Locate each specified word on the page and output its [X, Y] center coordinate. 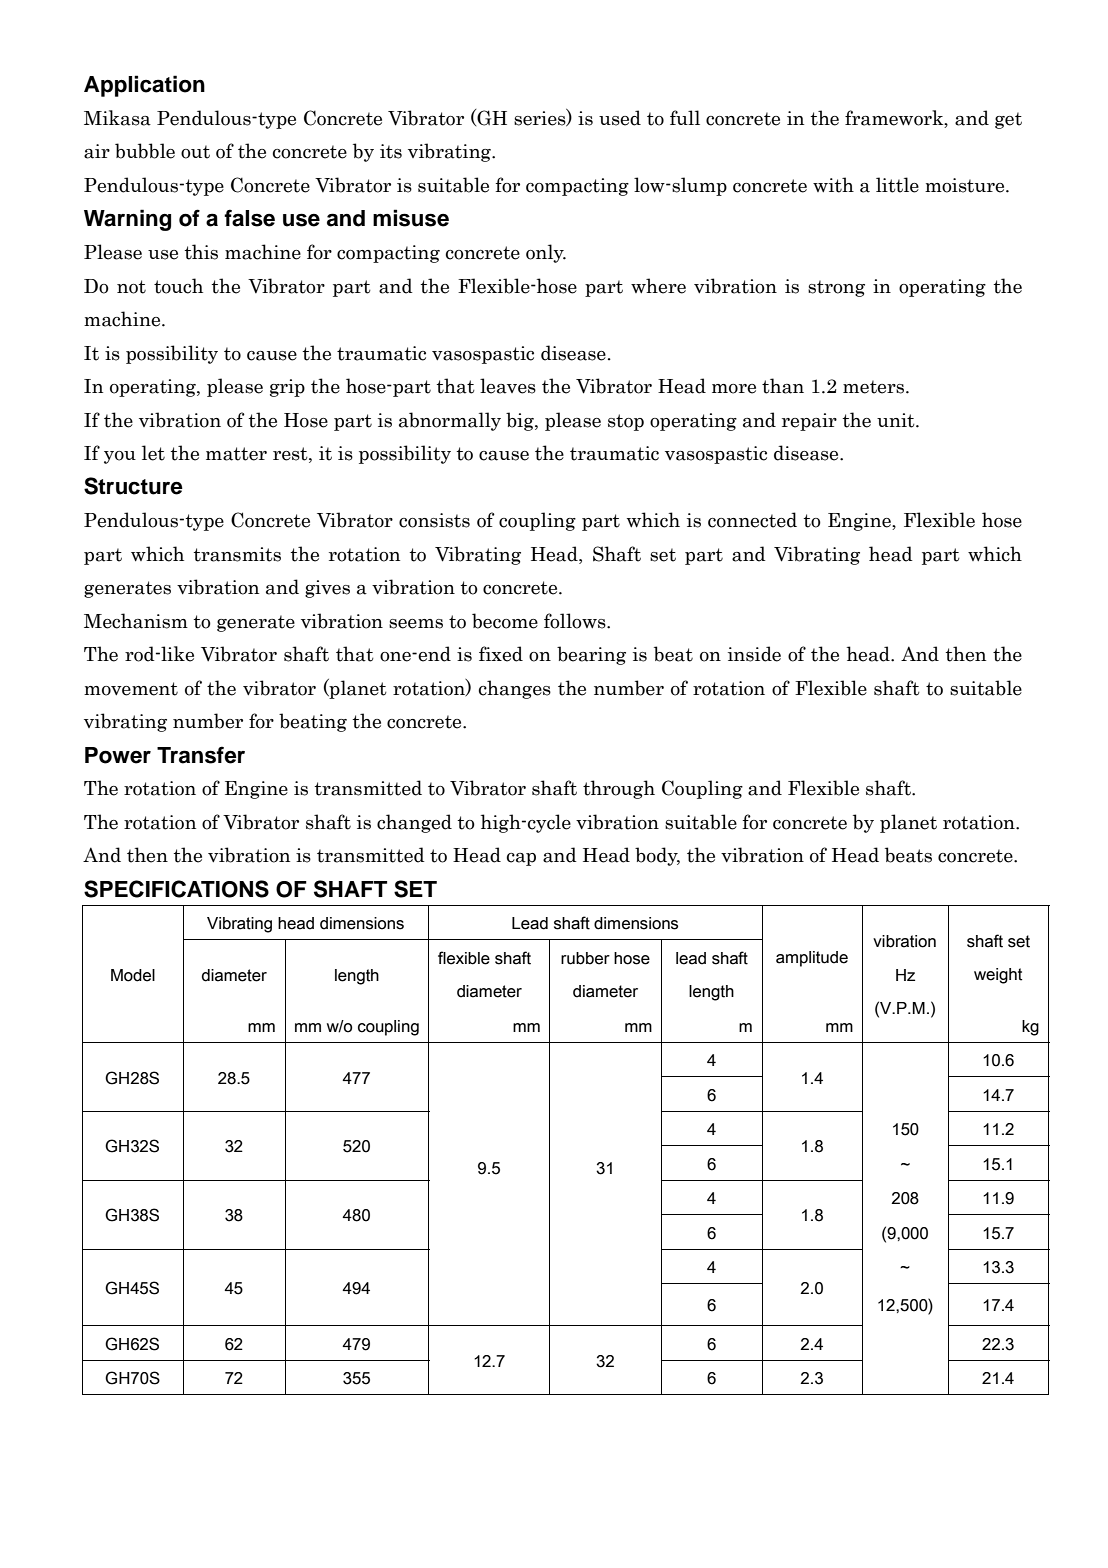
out [195, 152]
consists [434, 520]
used [620, 118]
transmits [237, 554]
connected [752, 520]
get [1008, 120]
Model [133, 975]
